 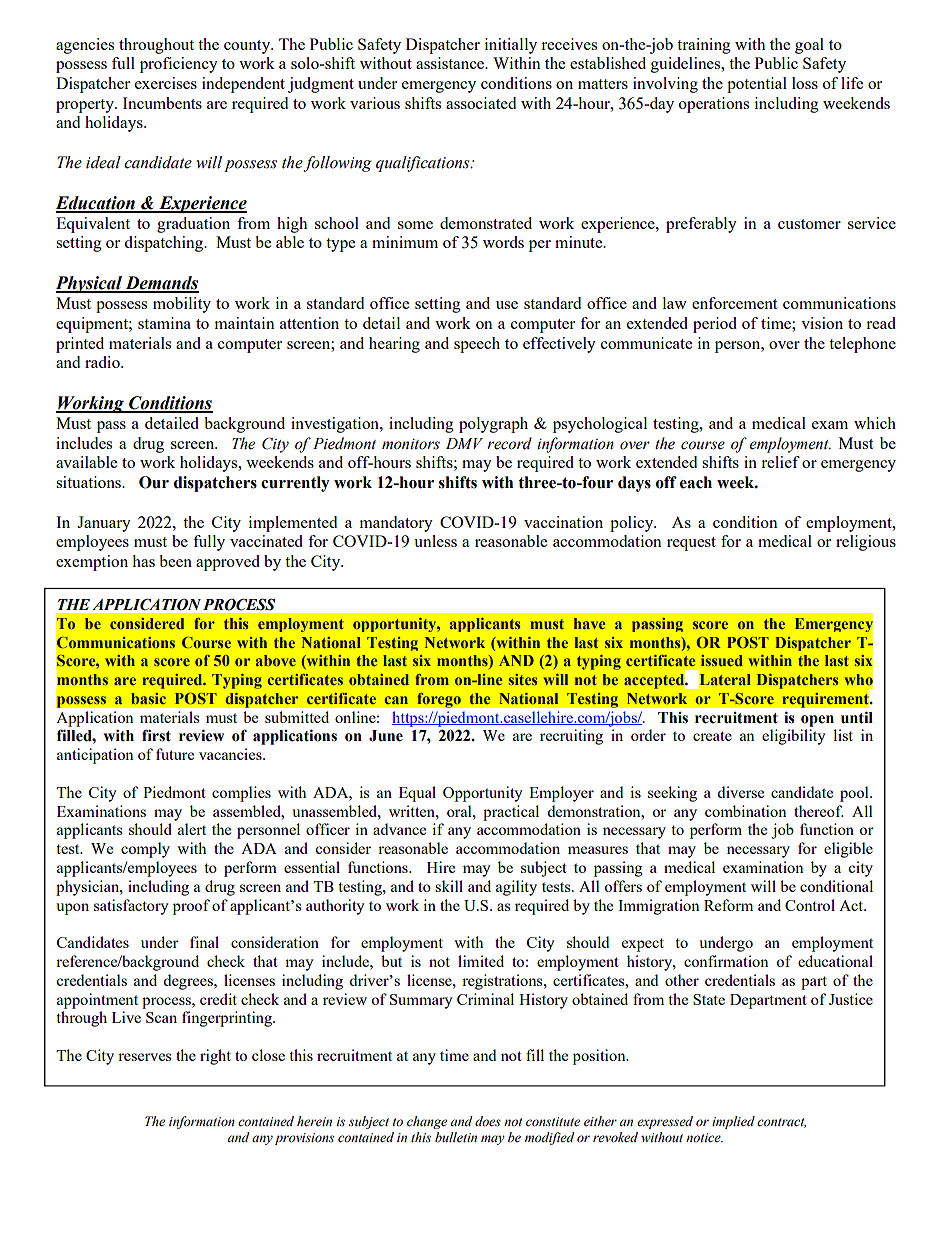 What do you see at coordinates (435, 541) in the document?
I see `unless` at bounding box center [435, 541].
